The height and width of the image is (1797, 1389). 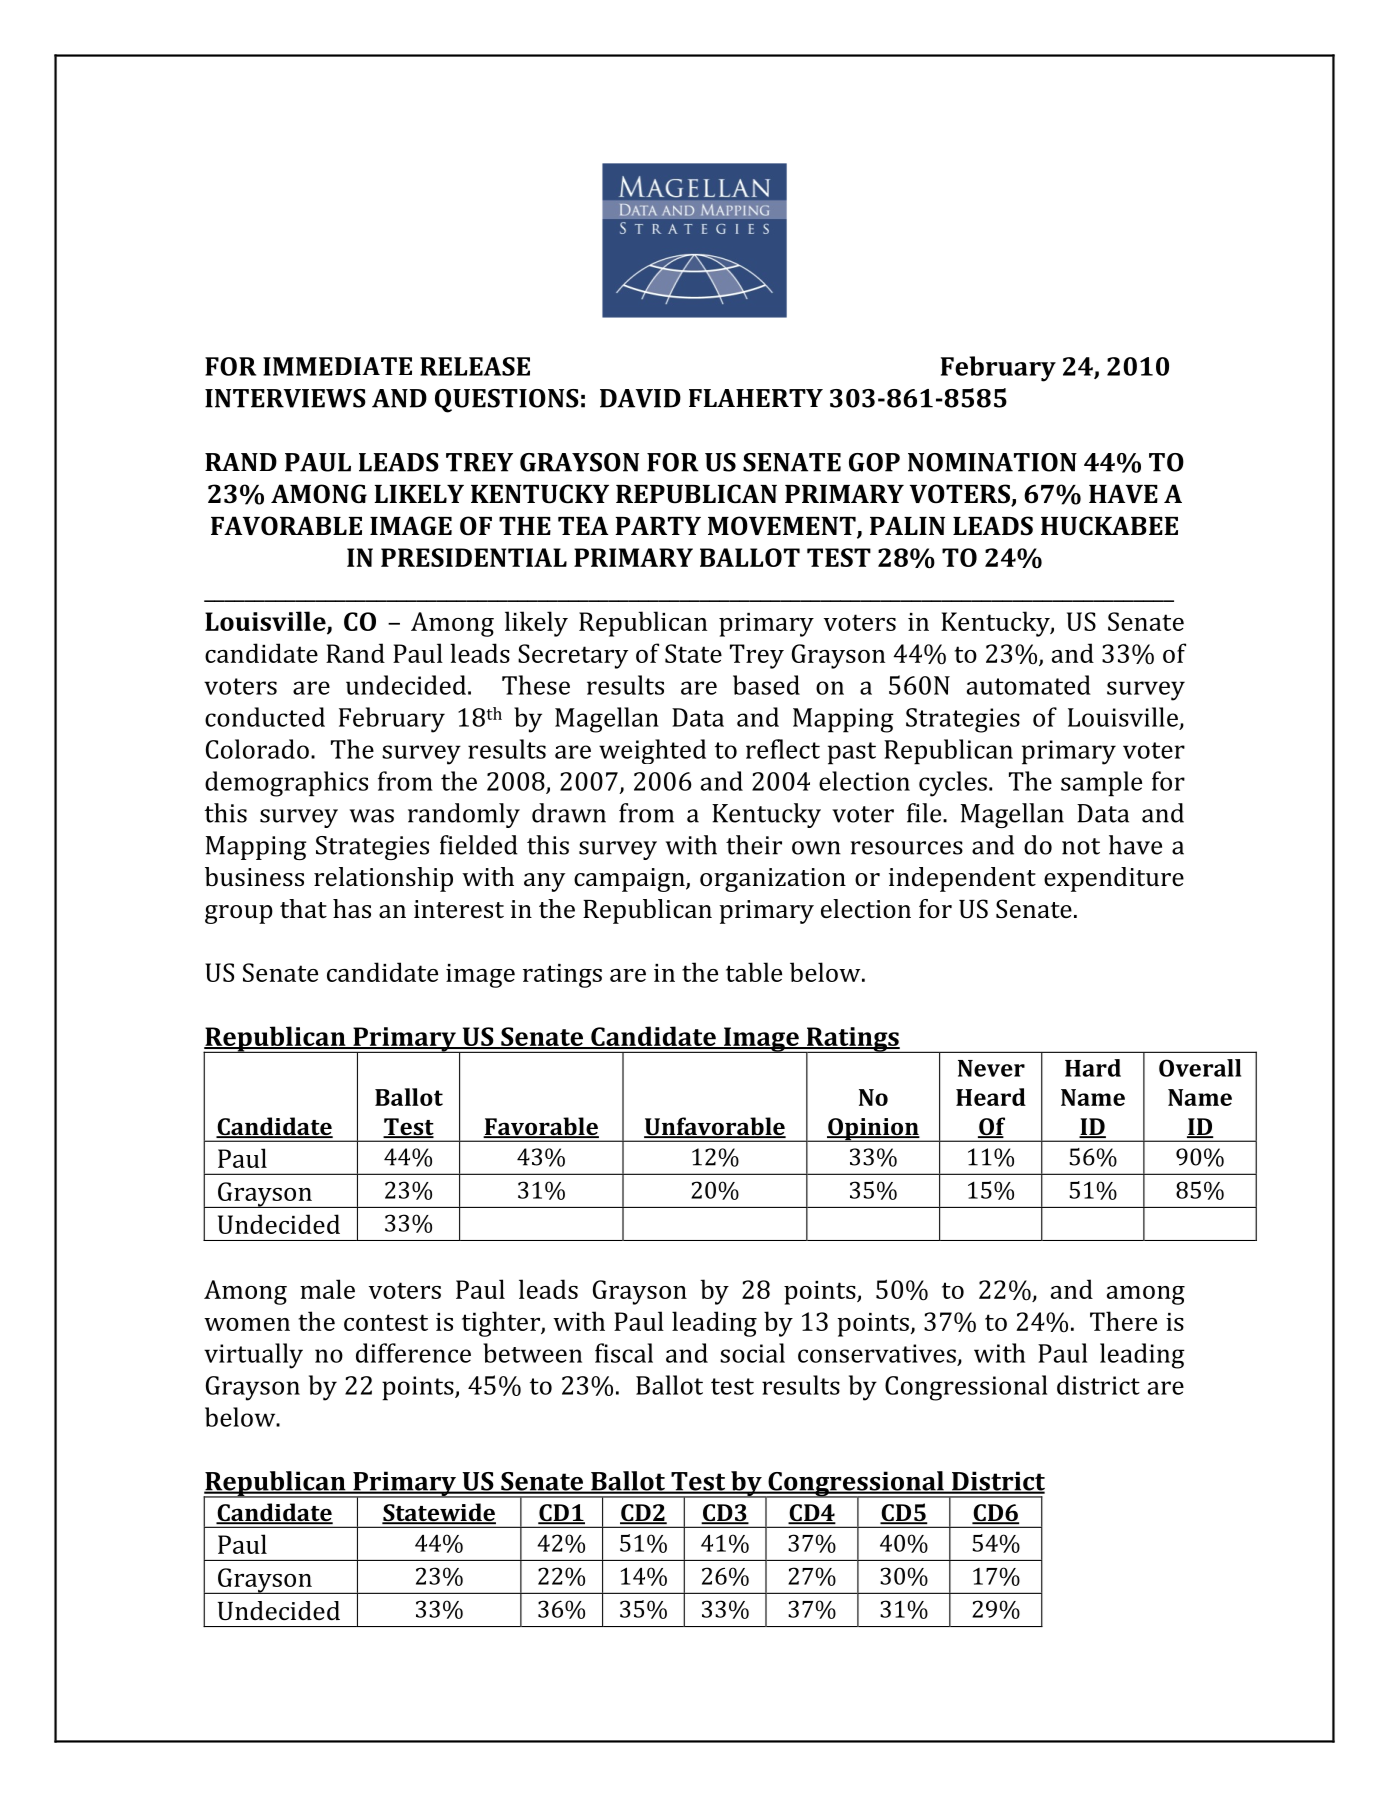 I want to click on automated, so click(x=1029, y=685).
